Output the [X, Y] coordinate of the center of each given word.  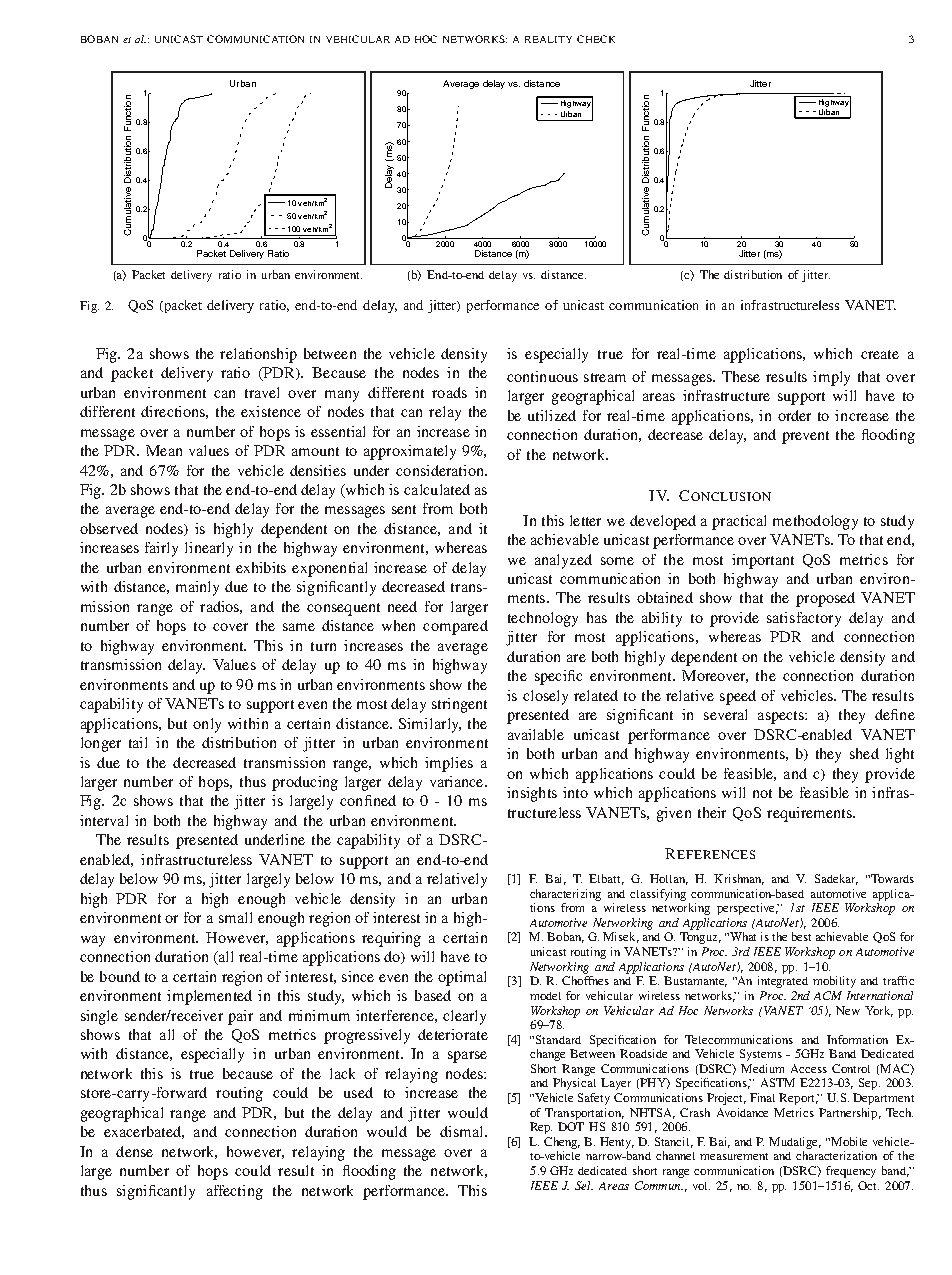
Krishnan [739, 879]
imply [831, 378]
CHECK [596, 39]
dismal [463, 1131]
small [235, 917]
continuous [542, 376]
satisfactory [804, 619]
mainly [197, 588]
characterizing [565, 895]
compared [455, 627]
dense [134, 1151]
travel [262, 392]
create [880, 354]
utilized [552, 415]
